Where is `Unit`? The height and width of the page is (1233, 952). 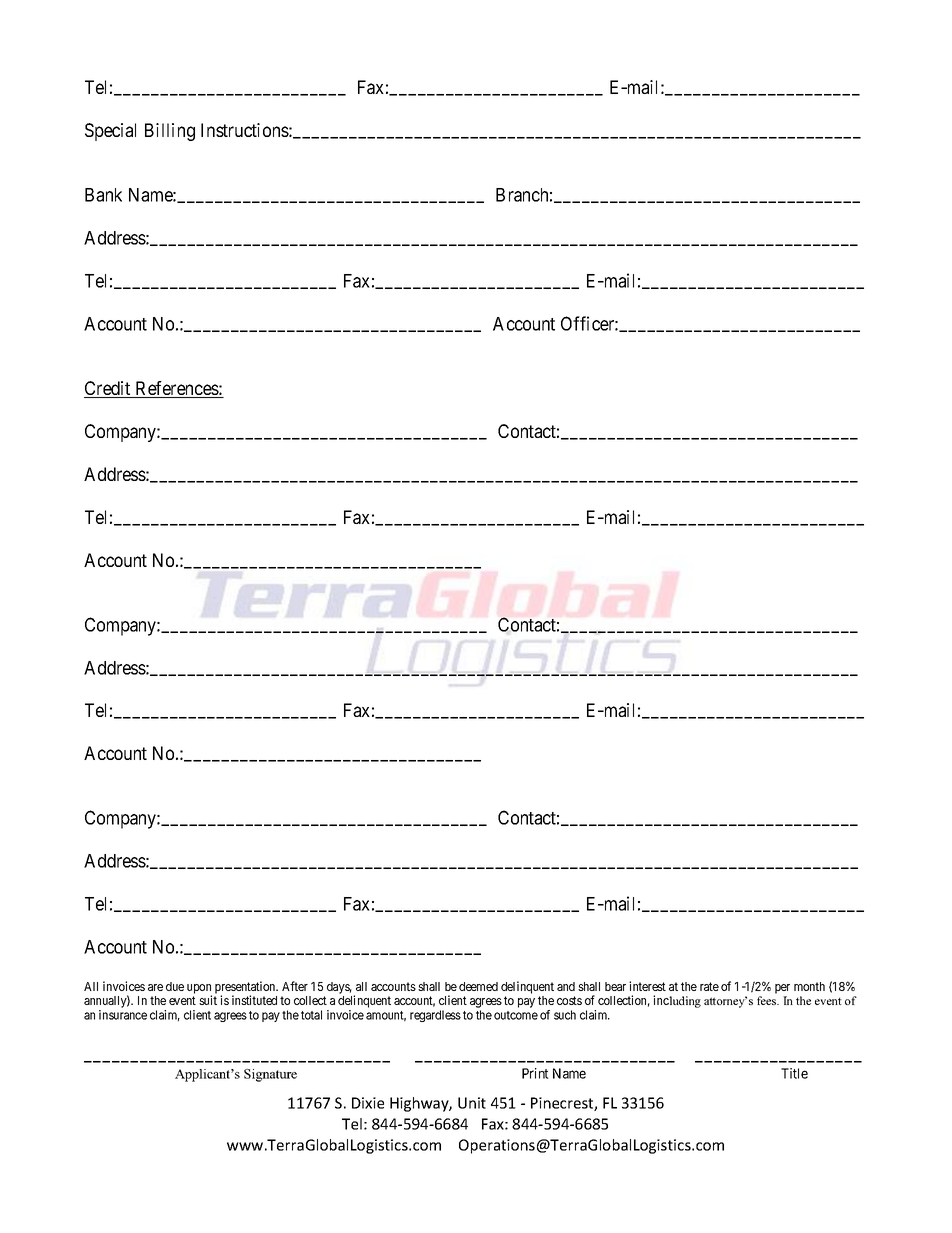
Unit is located at coordinates (472, 1103).
